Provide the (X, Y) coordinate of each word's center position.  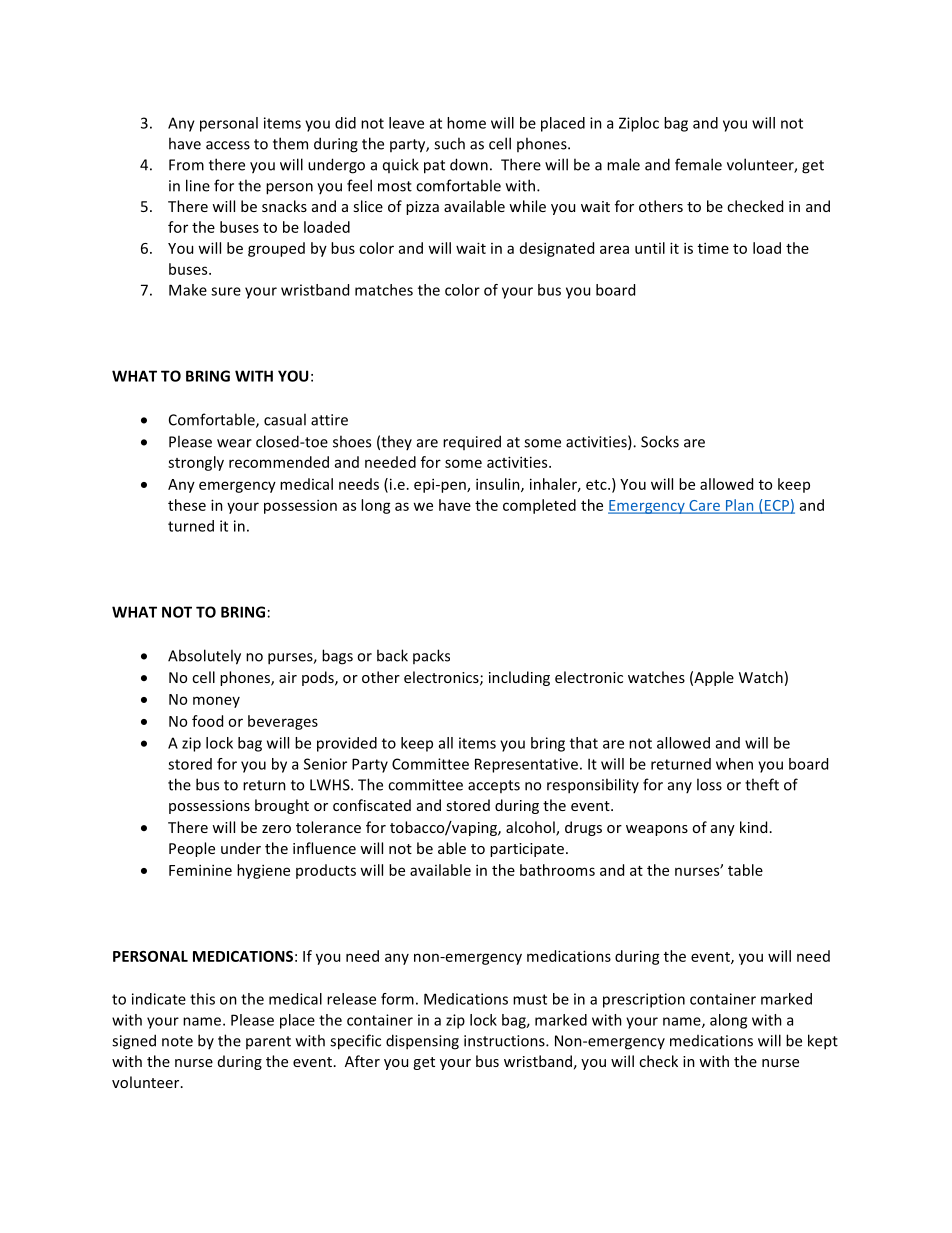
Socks (660, 441)
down (469, 164)
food (207, 721)
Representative (526, 765)
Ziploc (639, 124)
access (228, 145)
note (177, 1041)
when (734, 764)
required (472, 442)
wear (234, 443)
